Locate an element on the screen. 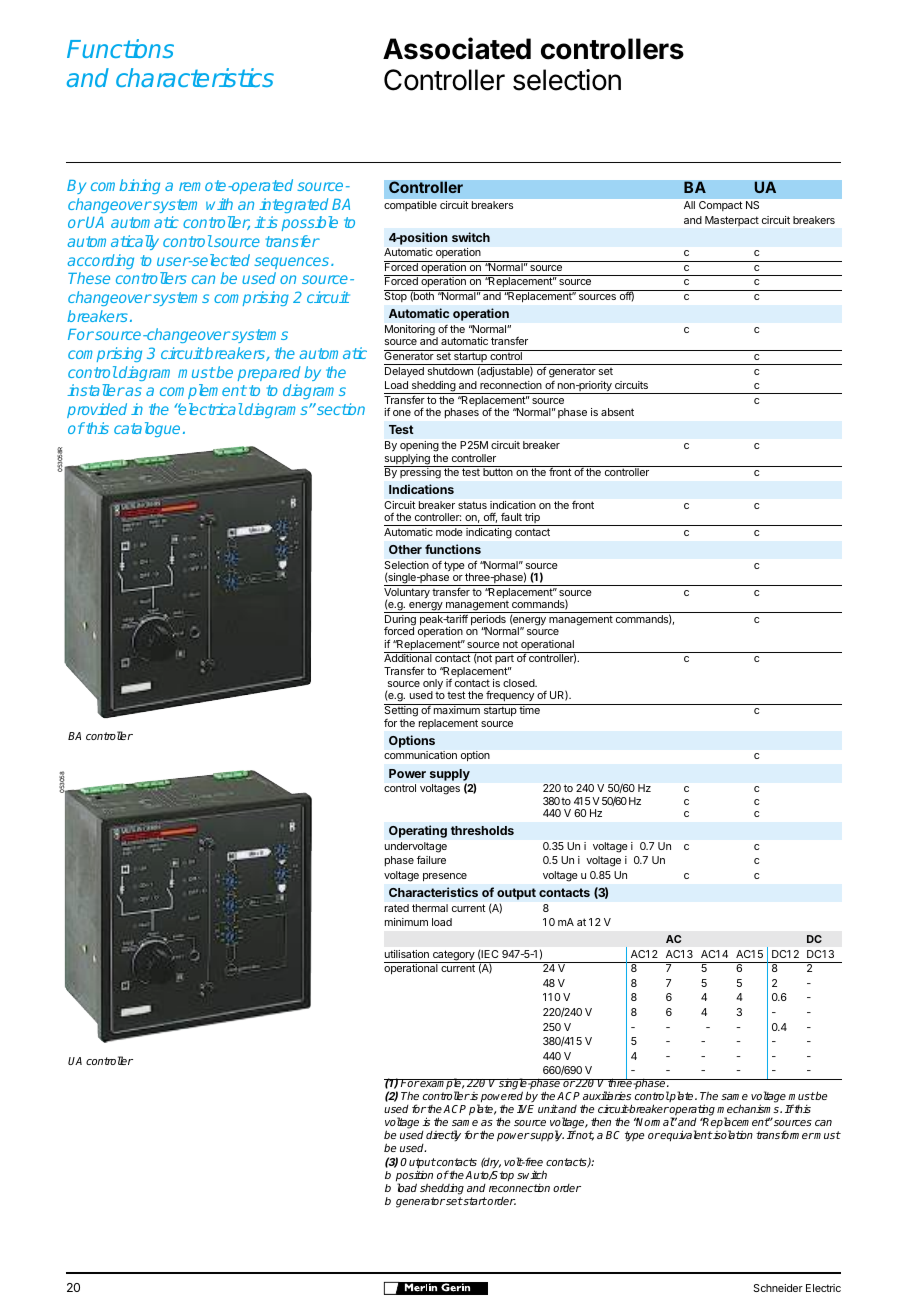 The width and height of the screenshot is (924, 1307). Schneider is located at coordinates (778, 1288).
